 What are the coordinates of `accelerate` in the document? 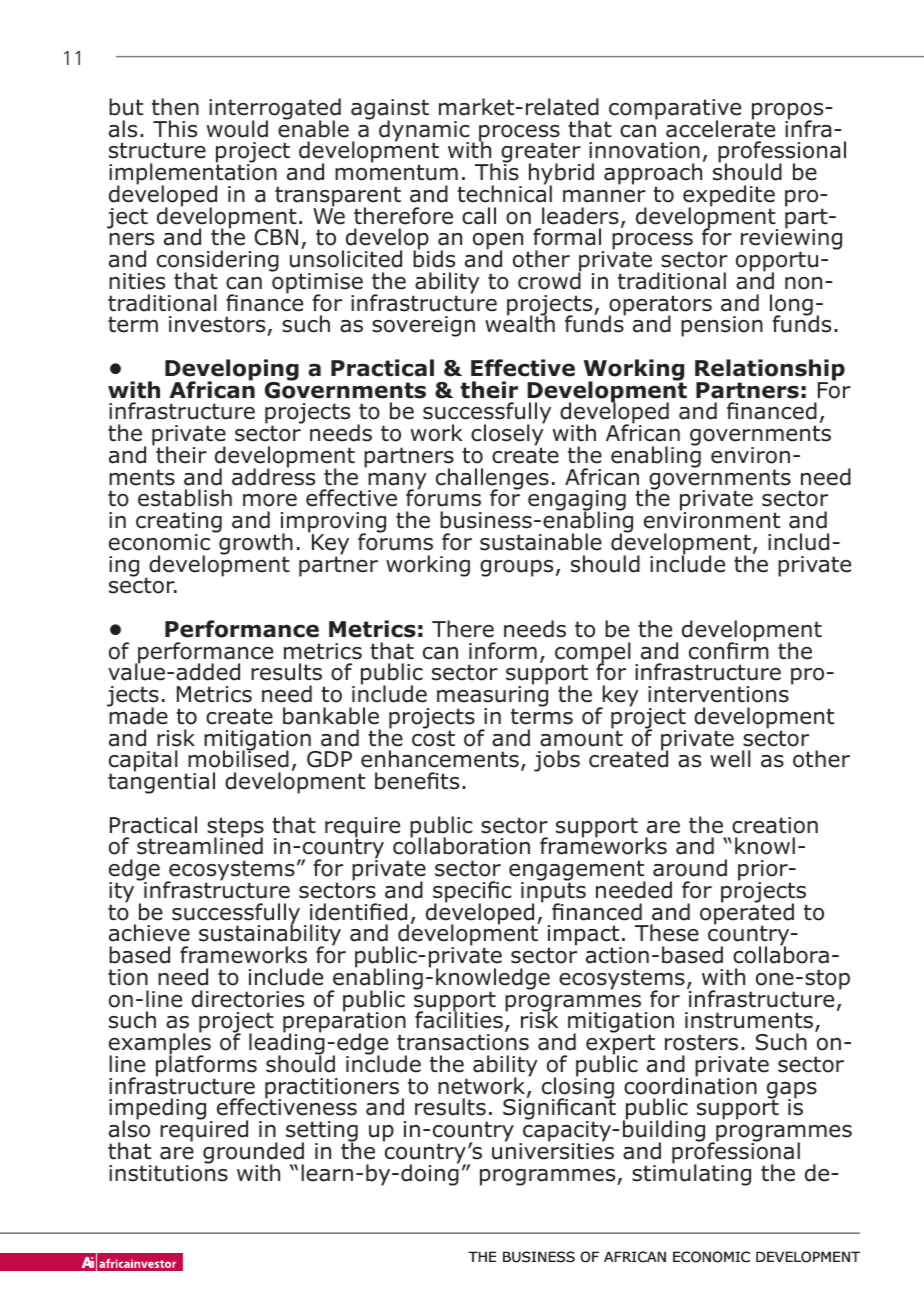 It's located at (720, 128).
